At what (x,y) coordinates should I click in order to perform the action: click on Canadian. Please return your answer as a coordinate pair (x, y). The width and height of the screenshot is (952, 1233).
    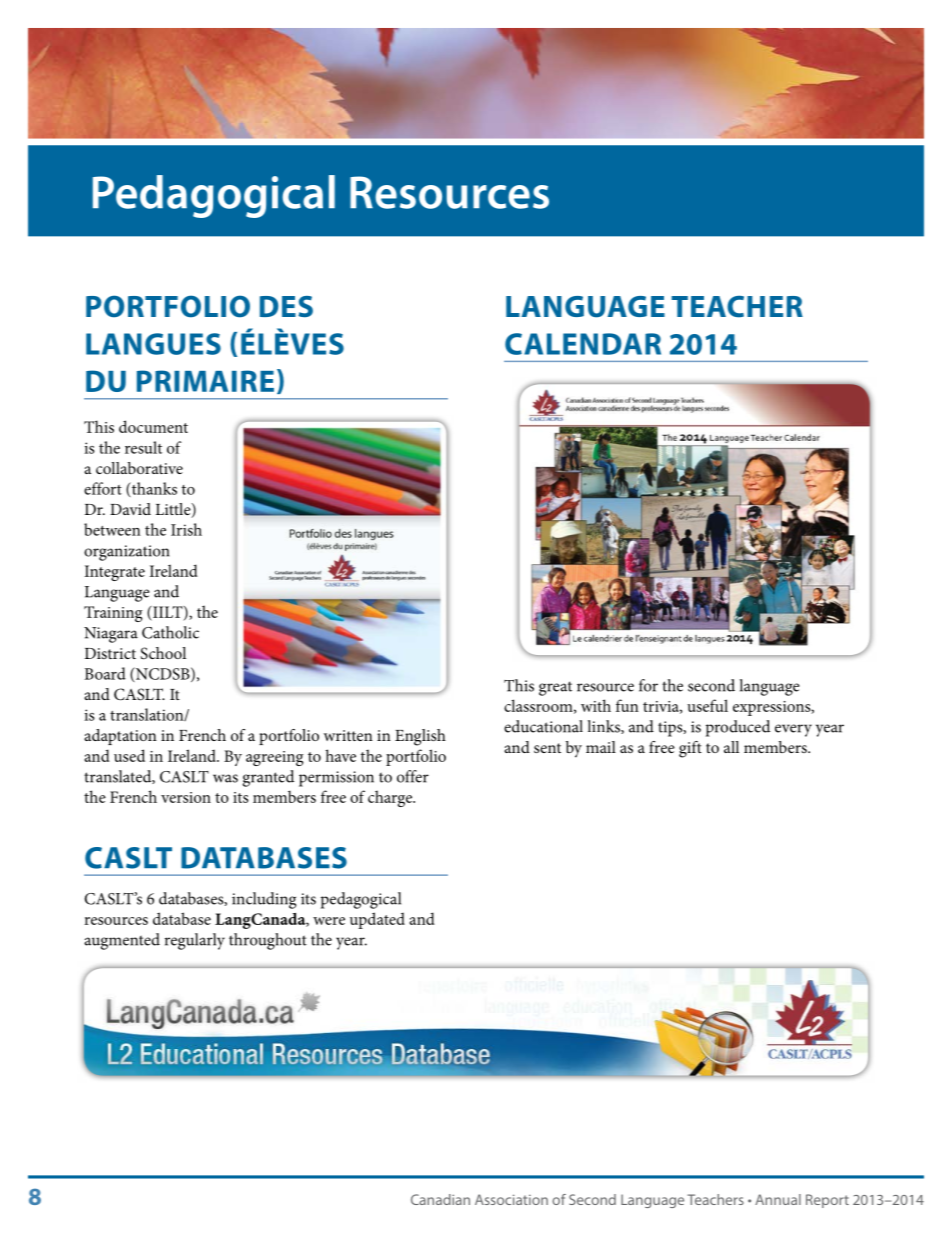
    Looking at the image, I should click on (440, 1199).
